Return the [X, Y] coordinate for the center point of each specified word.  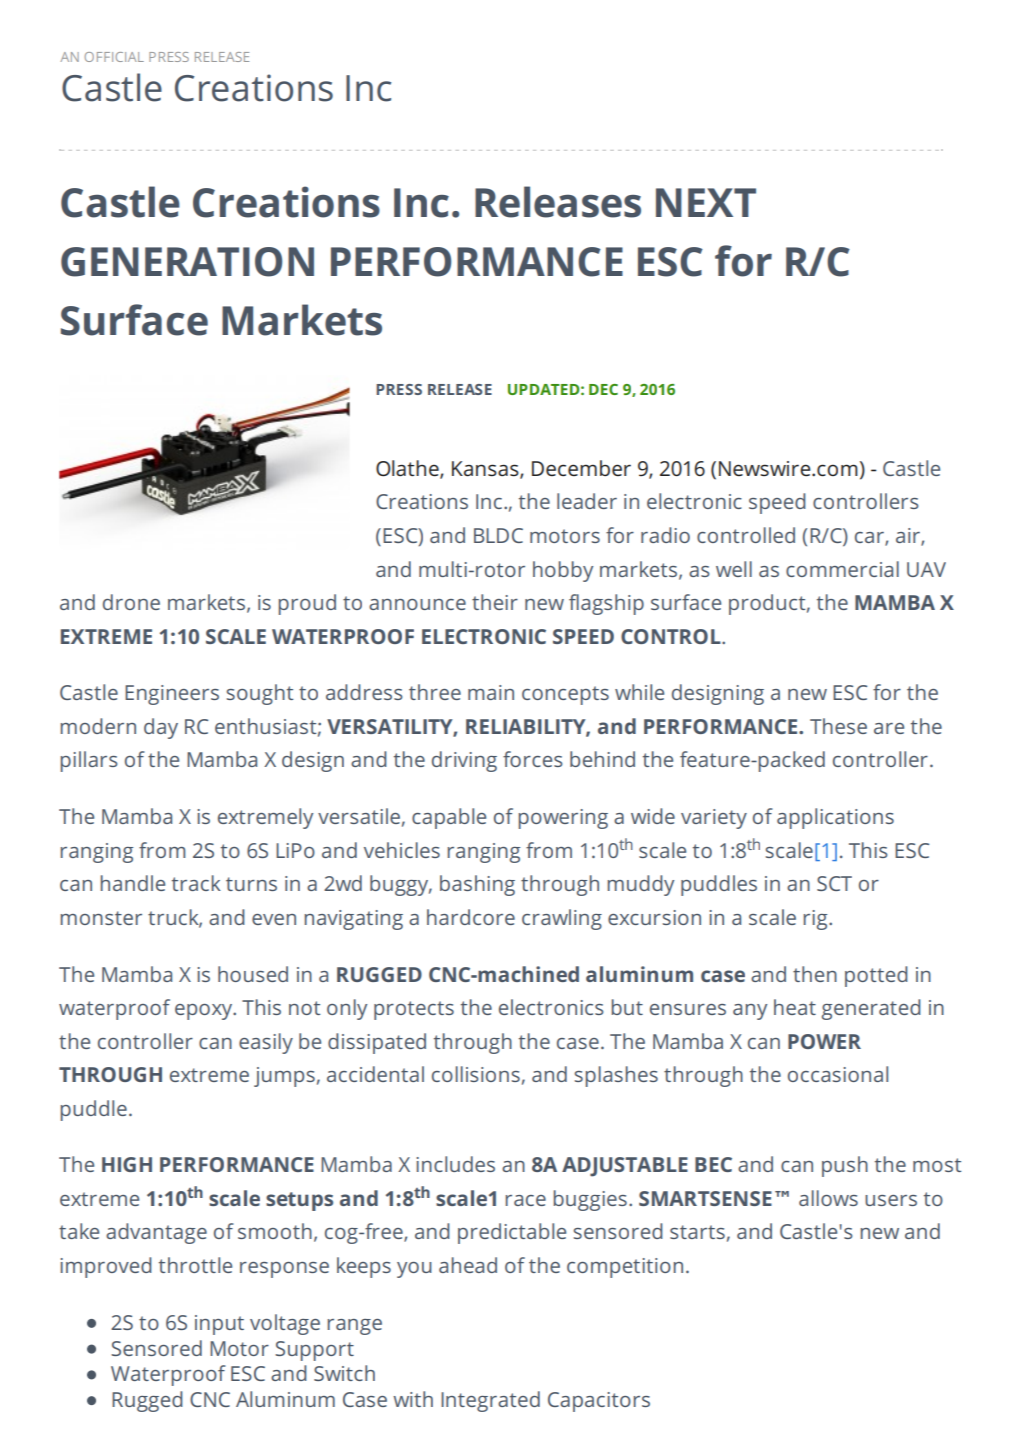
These [838, 726]
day [161, 728]
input [219, 1325]
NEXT [706, 202]
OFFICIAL [114, 57]
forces [532, 759]
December [581, 468]
